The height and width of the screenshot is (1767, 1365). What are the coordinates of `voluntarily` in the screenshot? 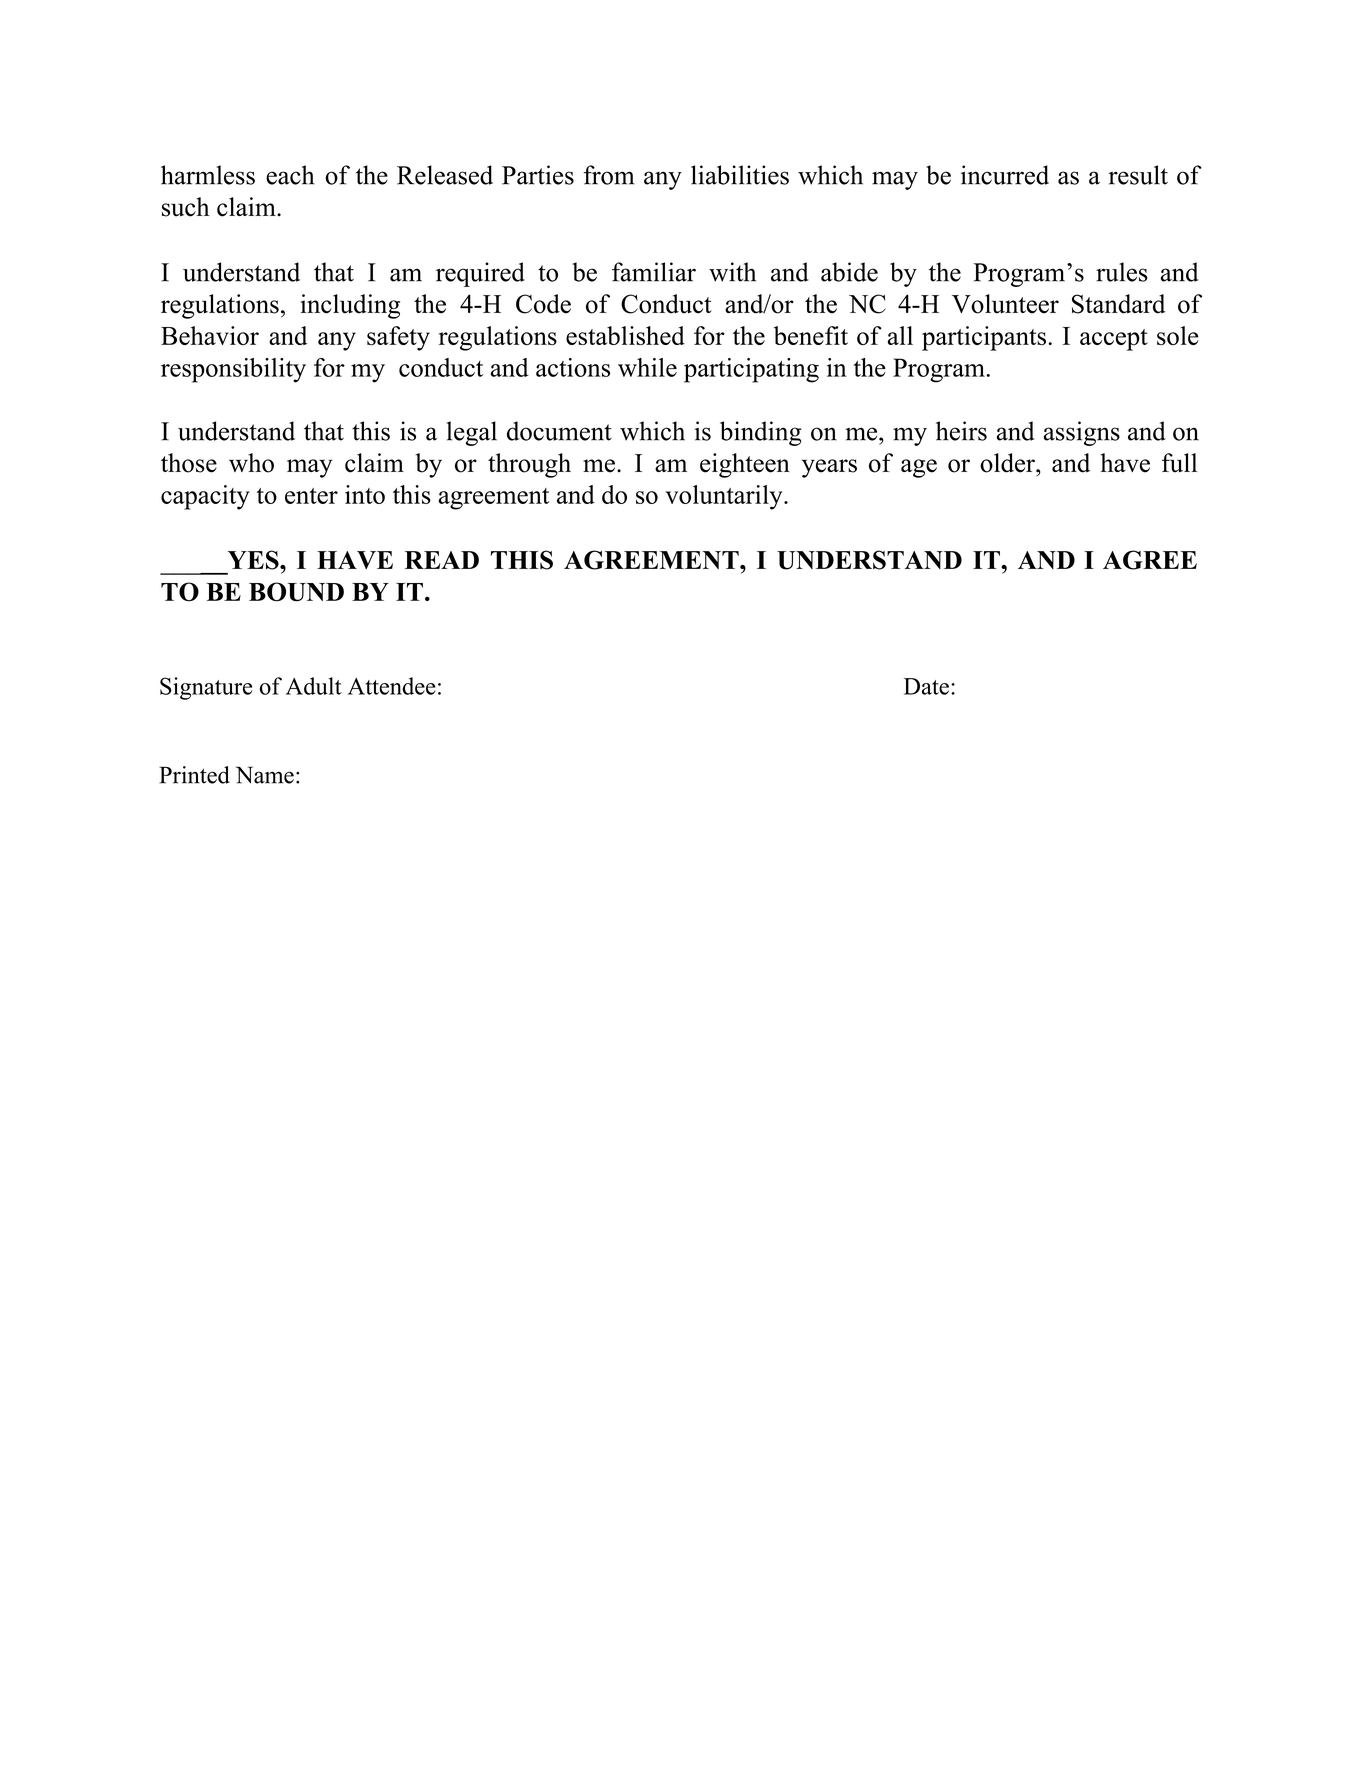 It's located at (723, 497).
